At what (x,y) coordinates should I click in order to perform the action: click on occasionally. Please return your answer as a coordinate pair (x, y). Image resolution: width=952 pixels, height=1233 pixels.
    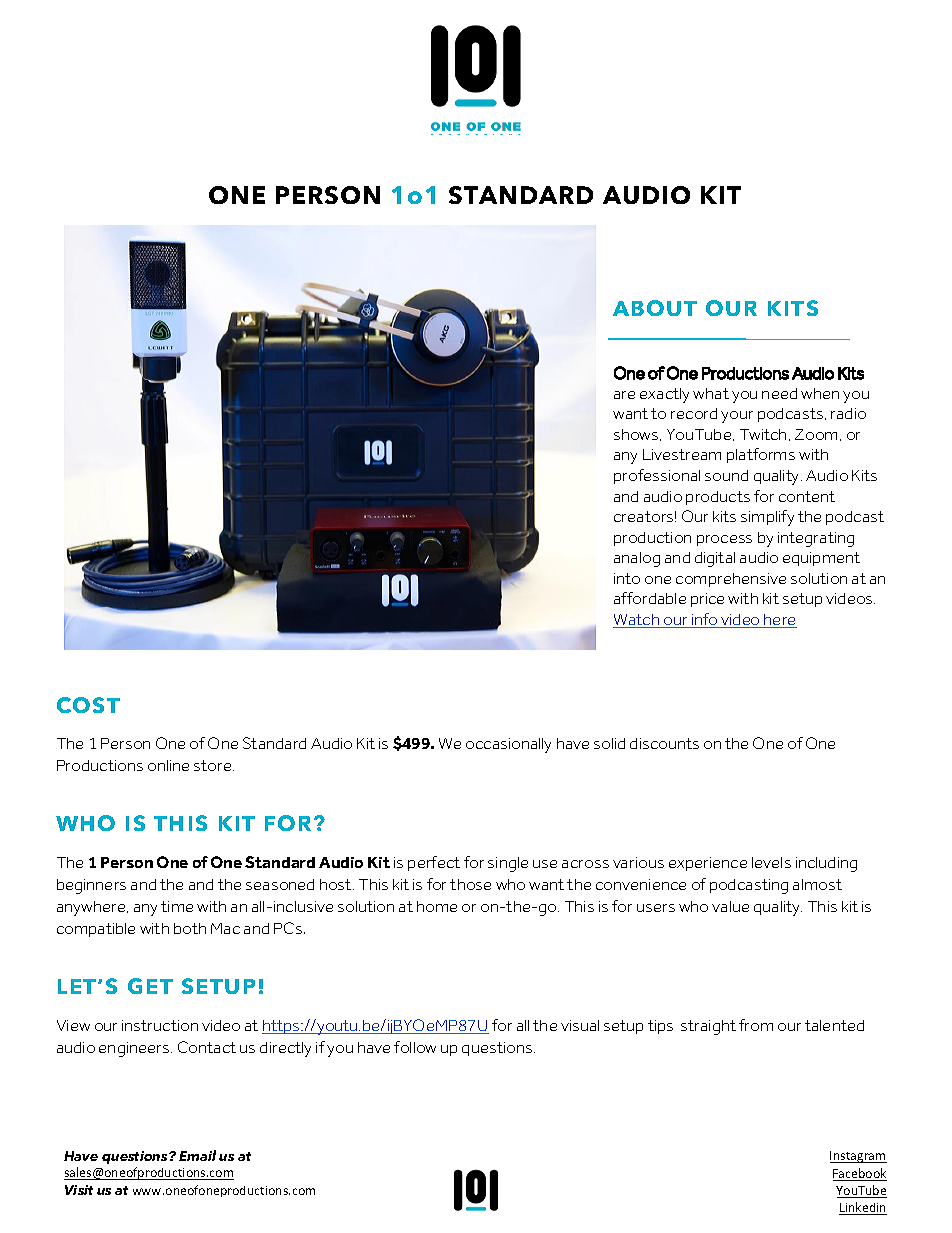
    Looking at the image, I should click on (508, 745).
